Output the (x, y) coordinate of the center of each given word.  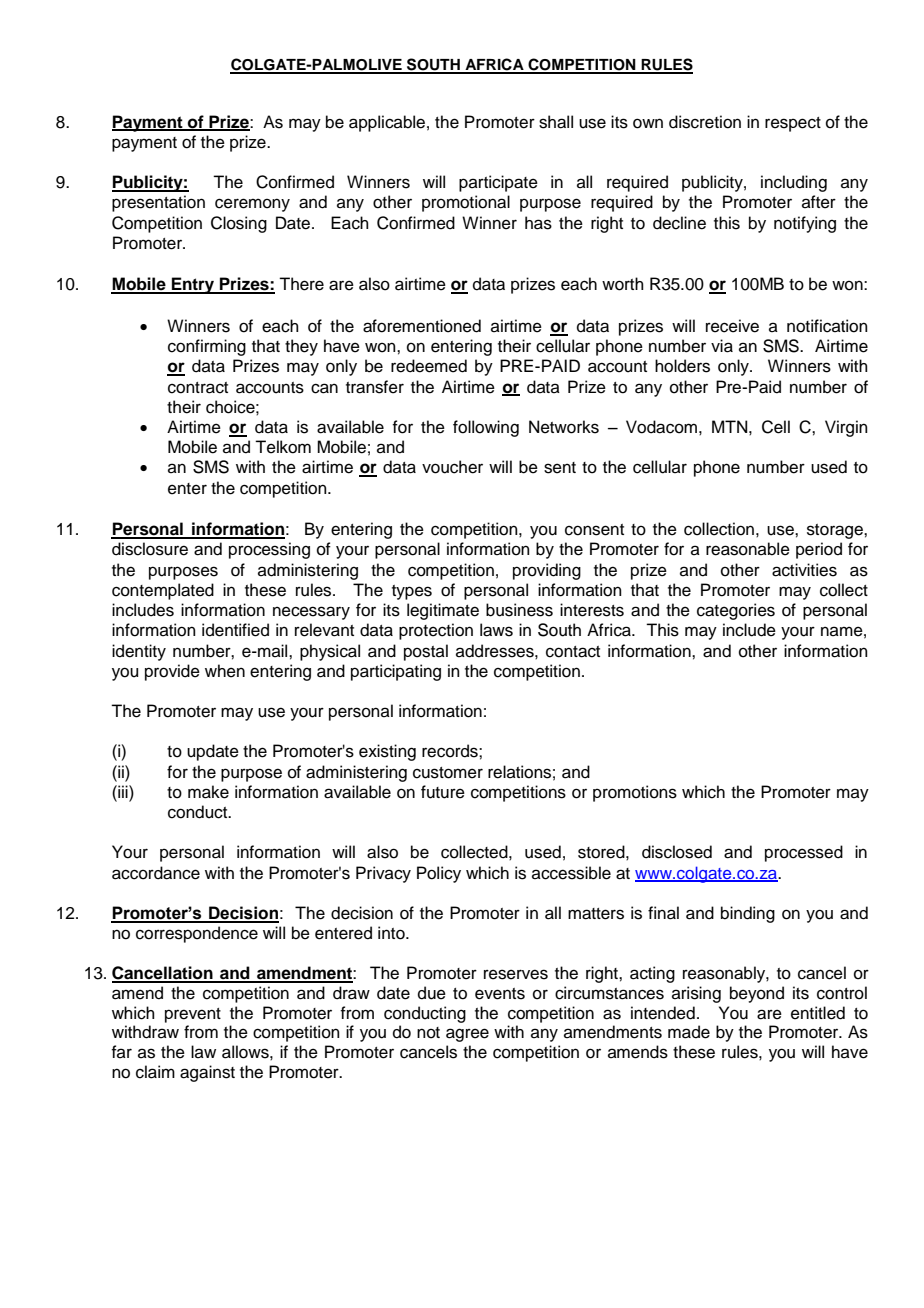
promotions (635, 793)
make (208, 792)
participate (498, 183)
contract (198, 388)
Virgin (846, 428)
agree (467, 1035)
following (486, 428)
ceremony (252, 205)
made (689, 1032)
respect (793, 124)
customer (448, 773)
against (207, 1073)
